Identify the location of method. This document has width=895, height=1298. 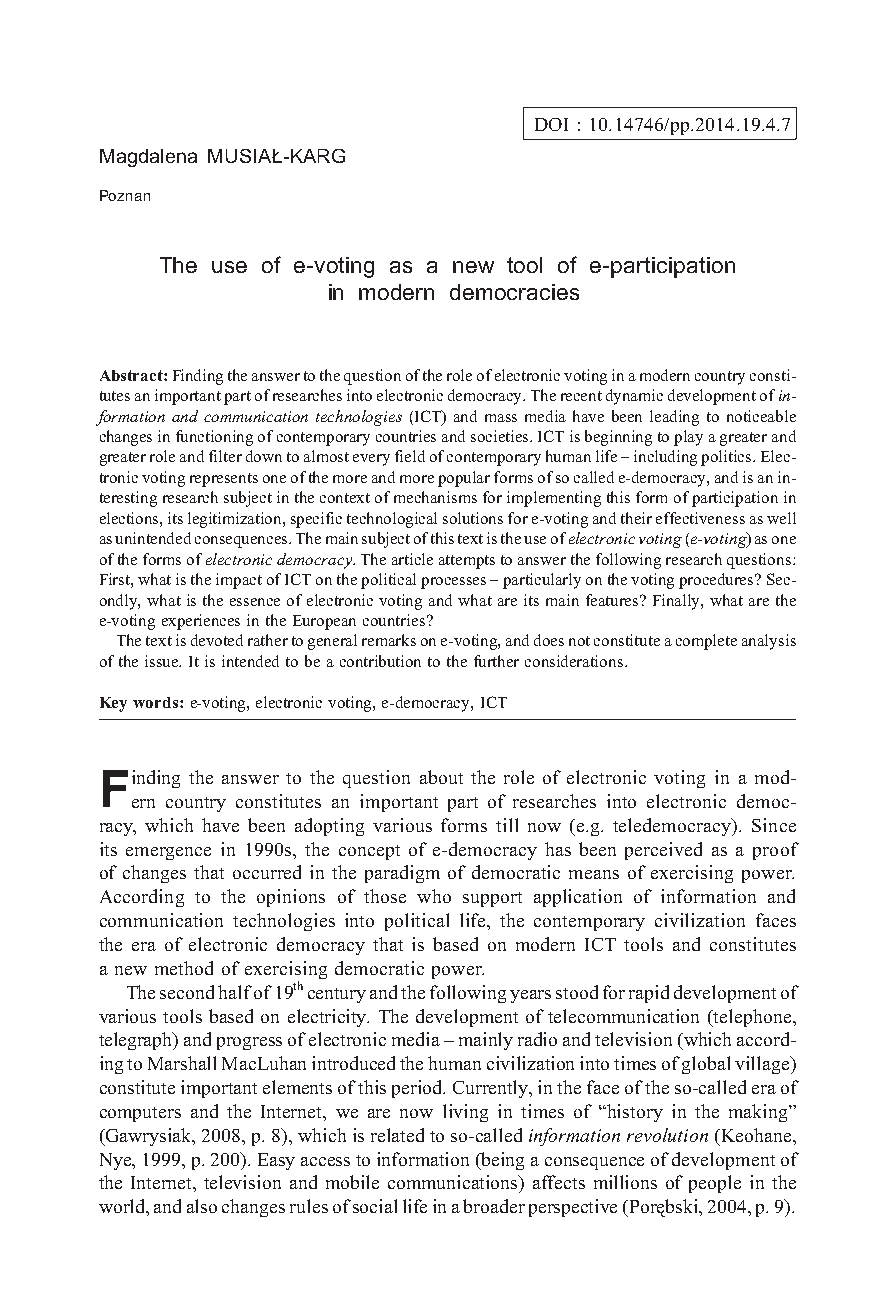
(184, 968).
